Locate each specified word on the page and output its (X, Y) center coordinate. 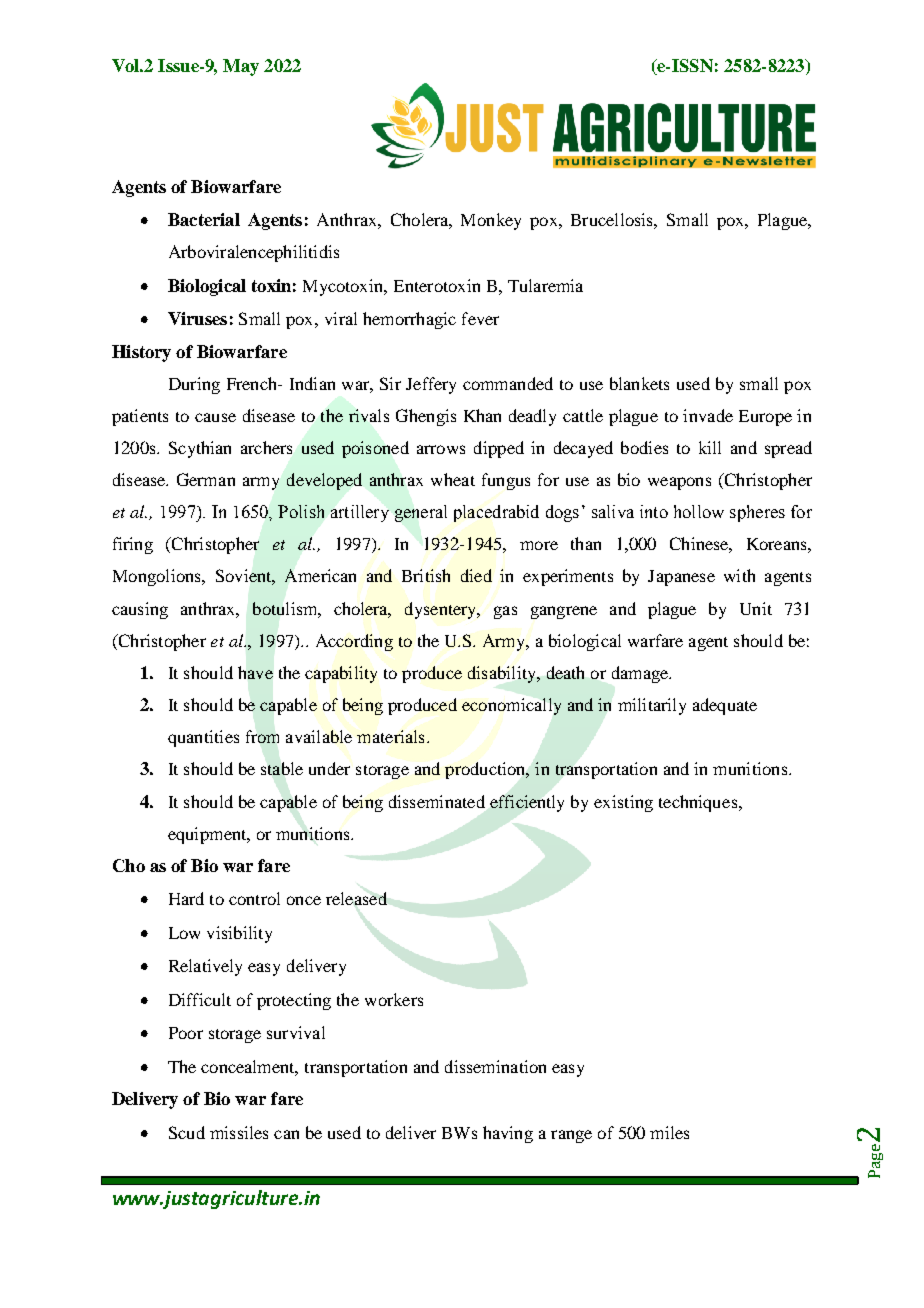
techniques (699, 803)
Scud (187, 1132)
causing (140, 610)
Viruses (197, 318)
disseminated (437, 801)
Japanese (681, 578)
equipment (208, 835)
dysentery (442, 610)
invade (708, 415)
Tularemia (545, 285)
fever (480, 318)
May (241, 67)
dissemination (495, 1066)
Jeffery (431, 385)
